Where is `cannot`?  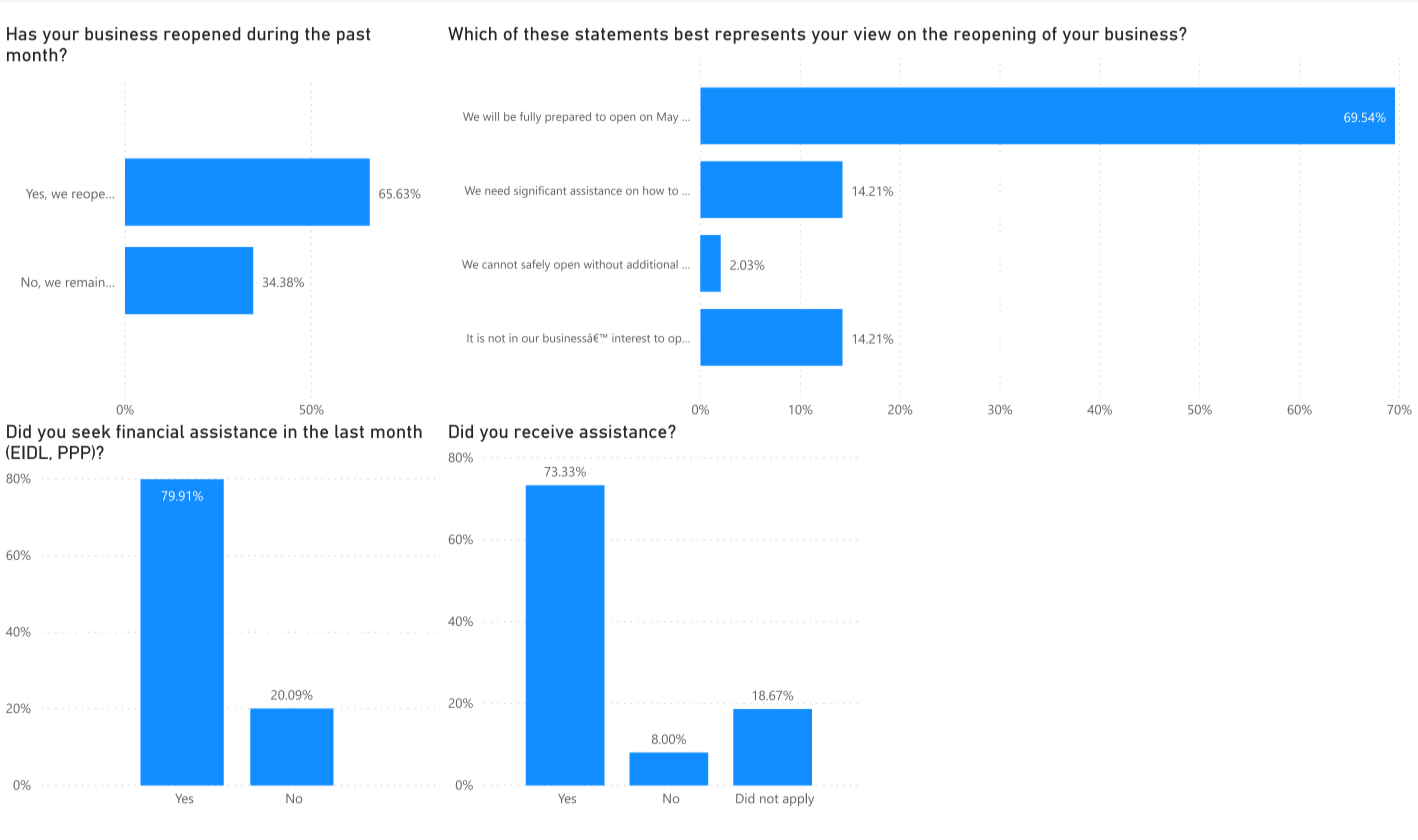
cannot is located at coordinates (499, 265).
